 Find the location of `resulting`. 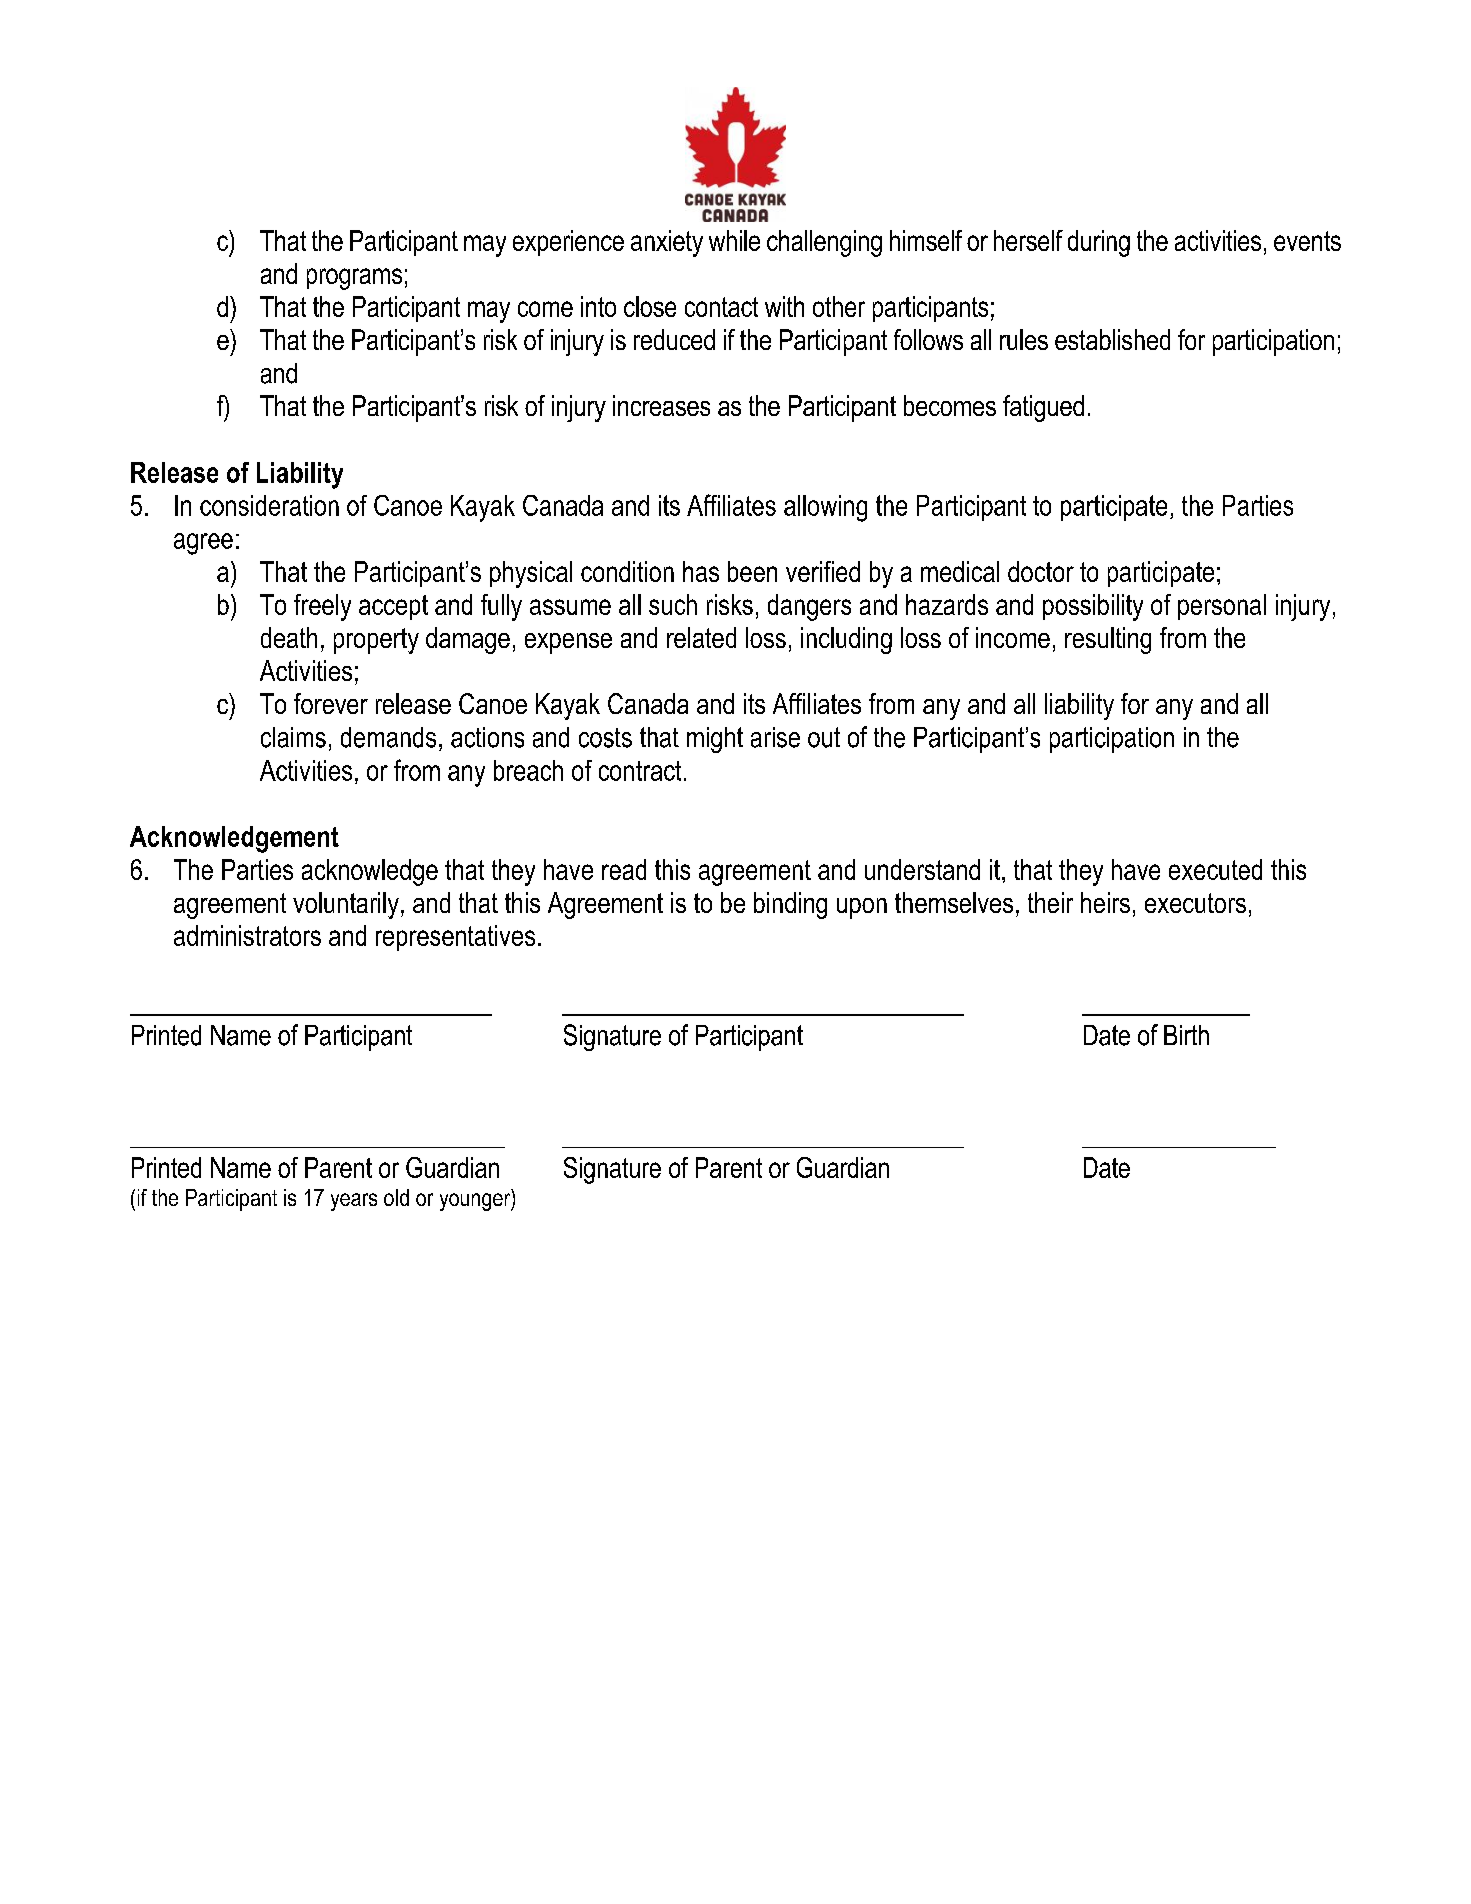

resulting is located at coordinates (1108, 640).
